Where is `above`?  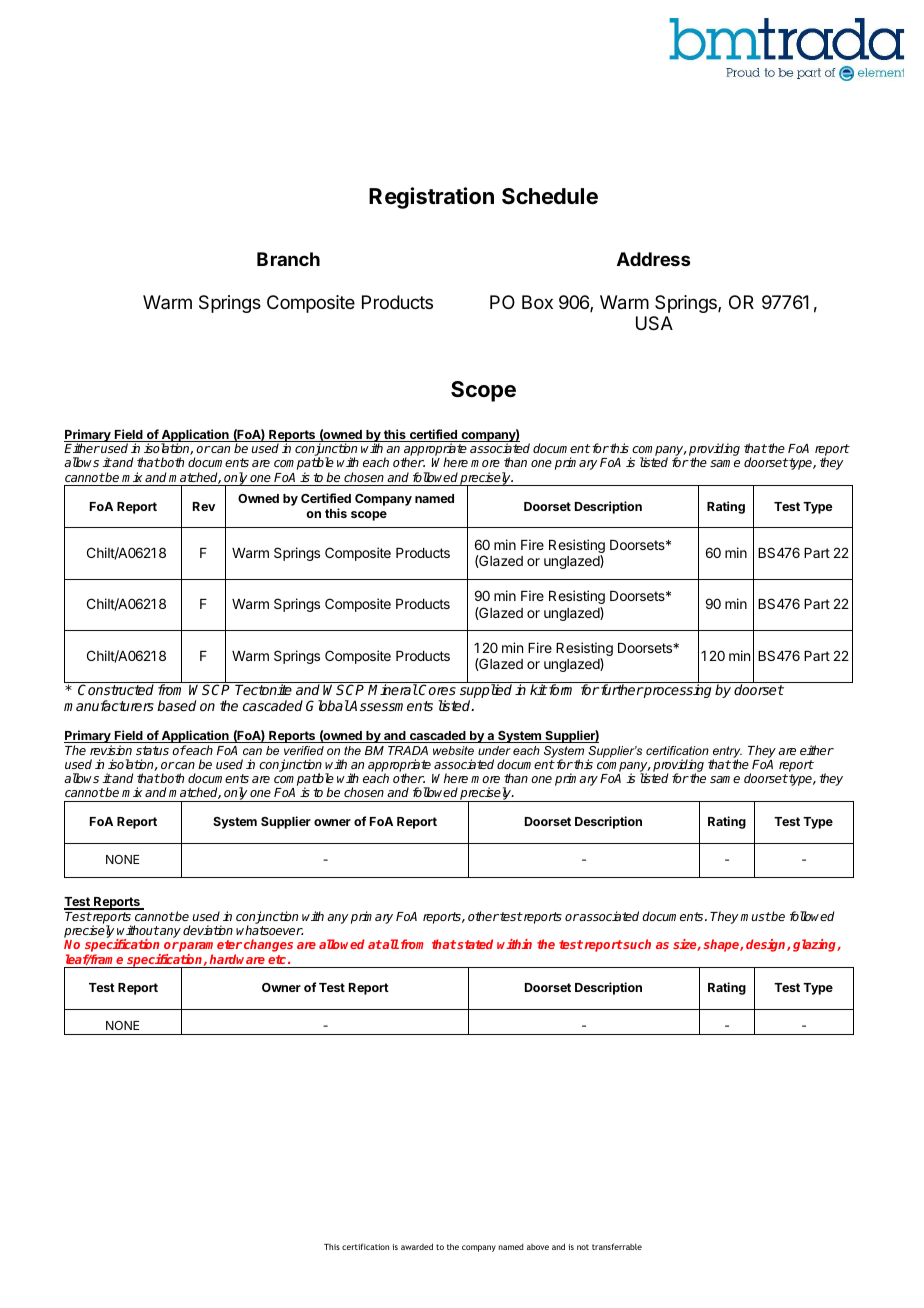 above is located at coordinates (538, 1247).
